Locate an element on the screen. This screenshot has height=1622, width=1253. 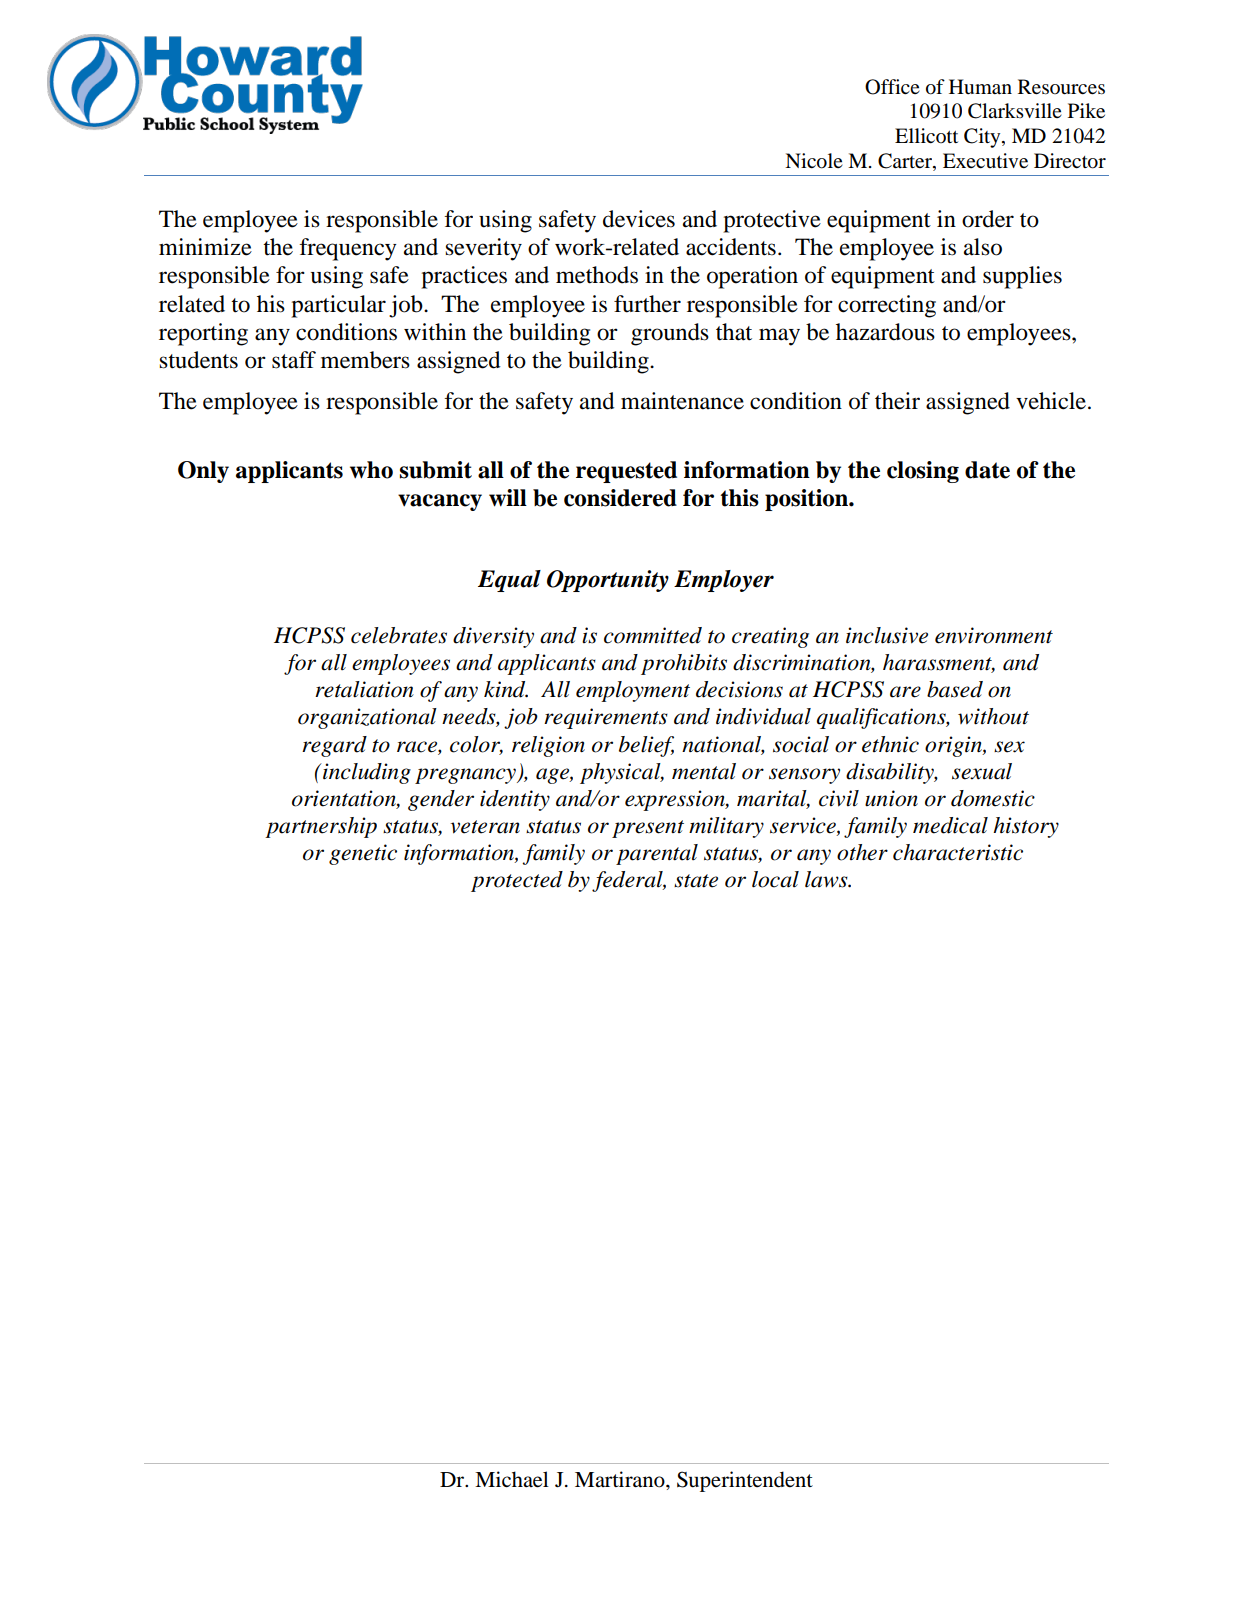
who is located at coordinates (371, 470).
